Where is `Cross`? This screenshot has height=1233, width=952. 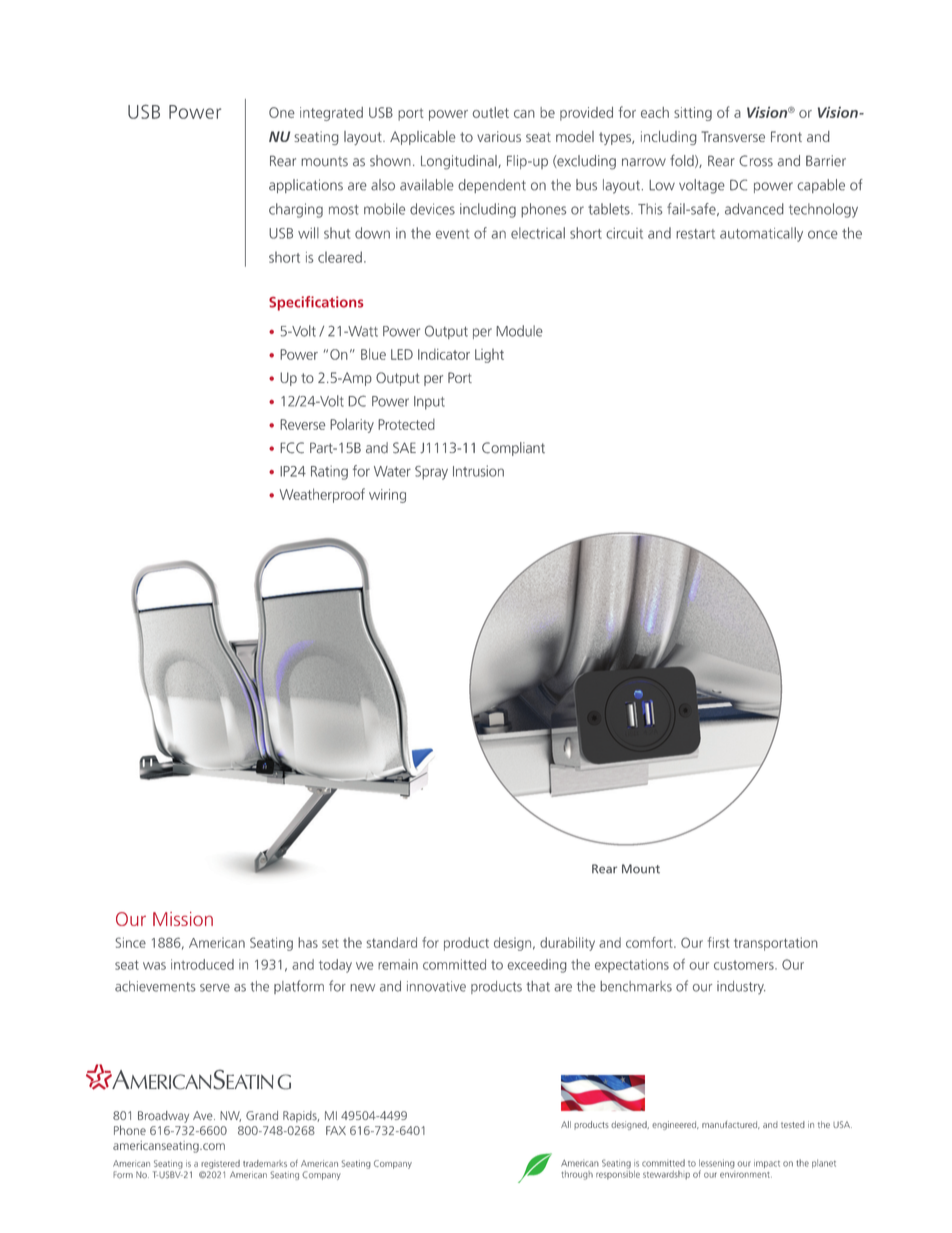 Cross is located at coordinates (756, 161).
